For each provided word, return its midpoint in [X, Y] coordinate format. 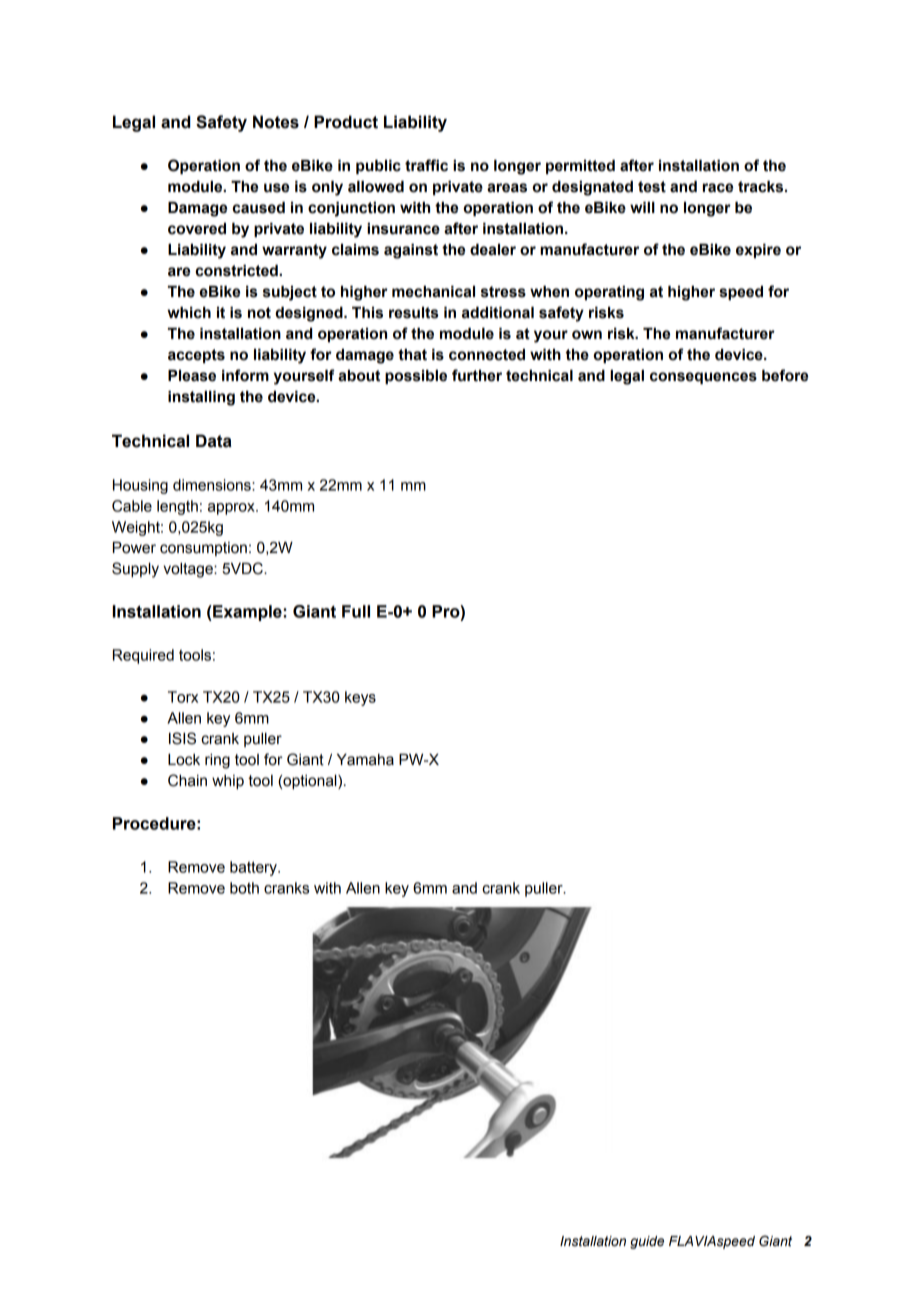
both [244, 888]
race [718, 188]
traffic [426, 165]
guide [647, 1242]
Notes [276, 122]
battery [254, 868]
